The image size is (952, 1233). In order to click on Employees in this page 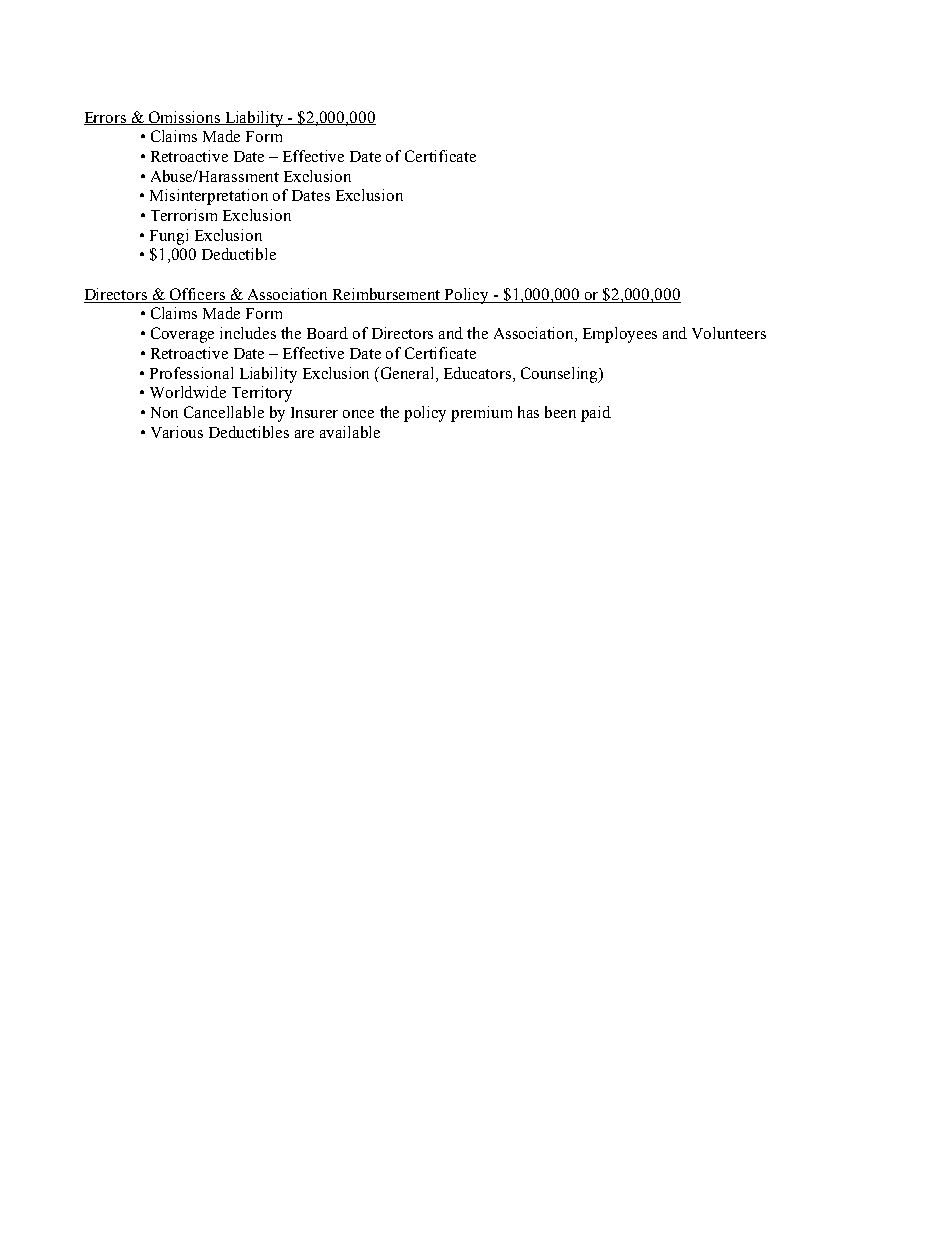, I will do `click(620, 335)`.
